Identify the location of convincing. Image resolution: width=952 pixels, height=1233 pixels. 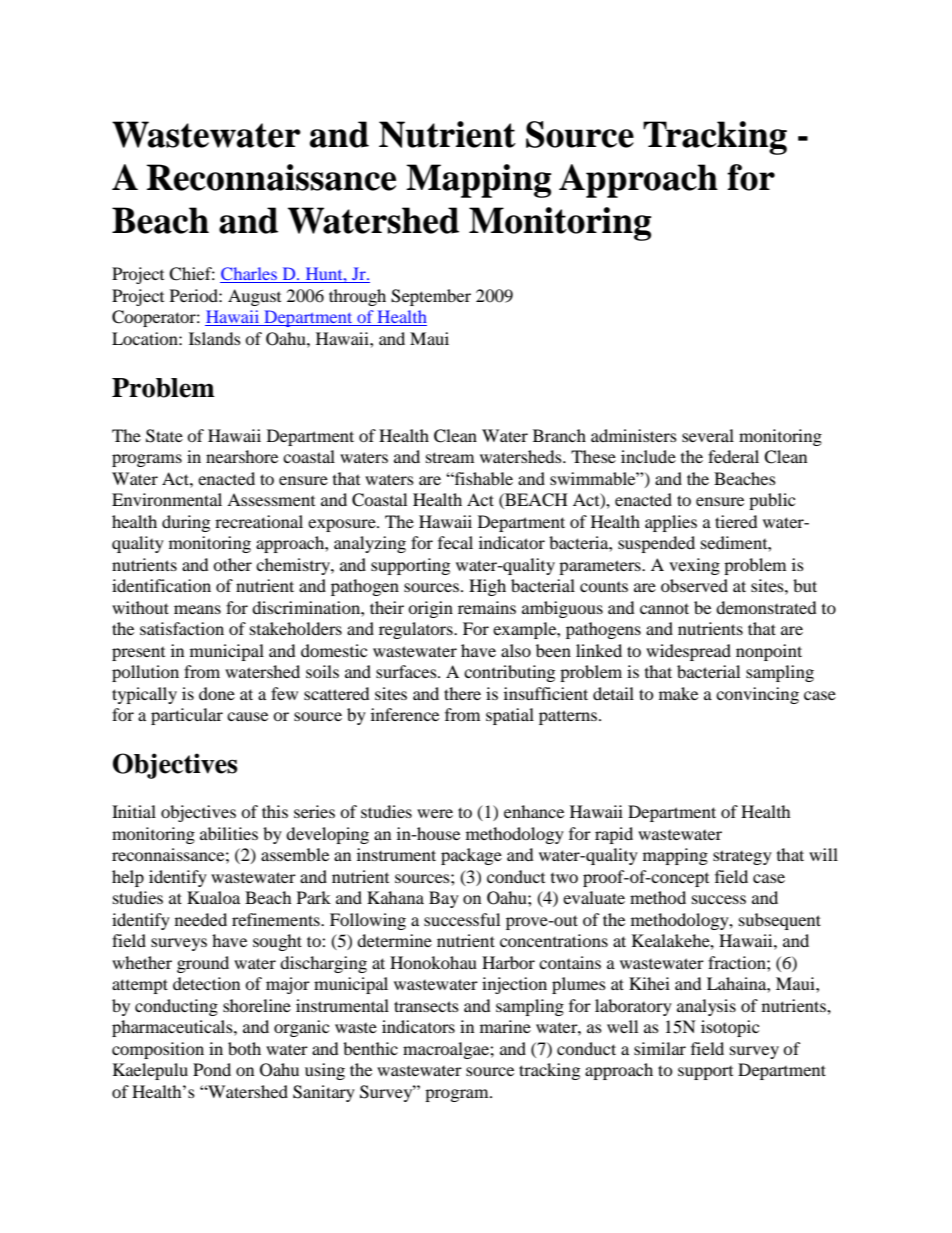
(757, 695).
